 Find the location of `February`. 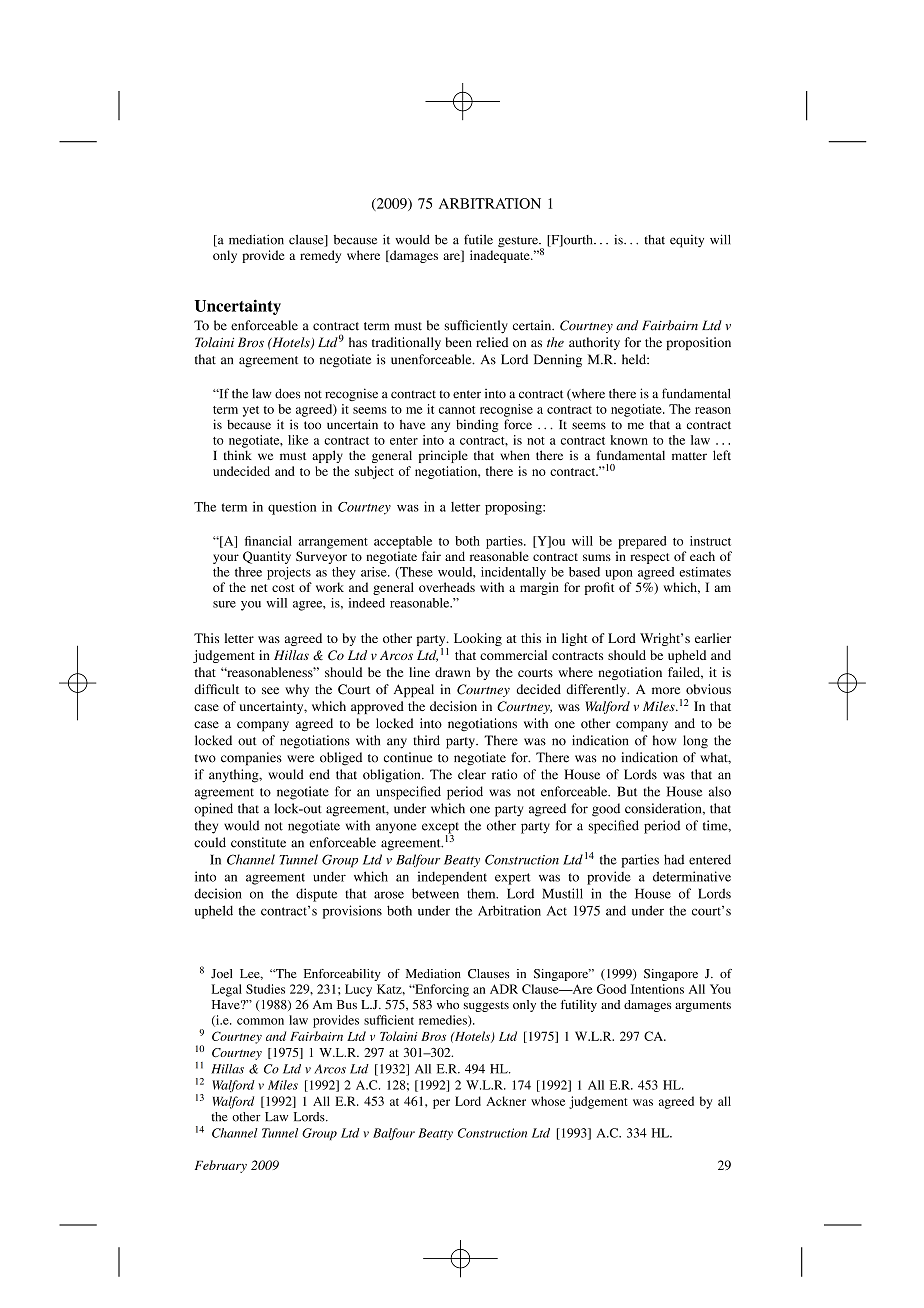

February is located at coordinates (221, 1166).
